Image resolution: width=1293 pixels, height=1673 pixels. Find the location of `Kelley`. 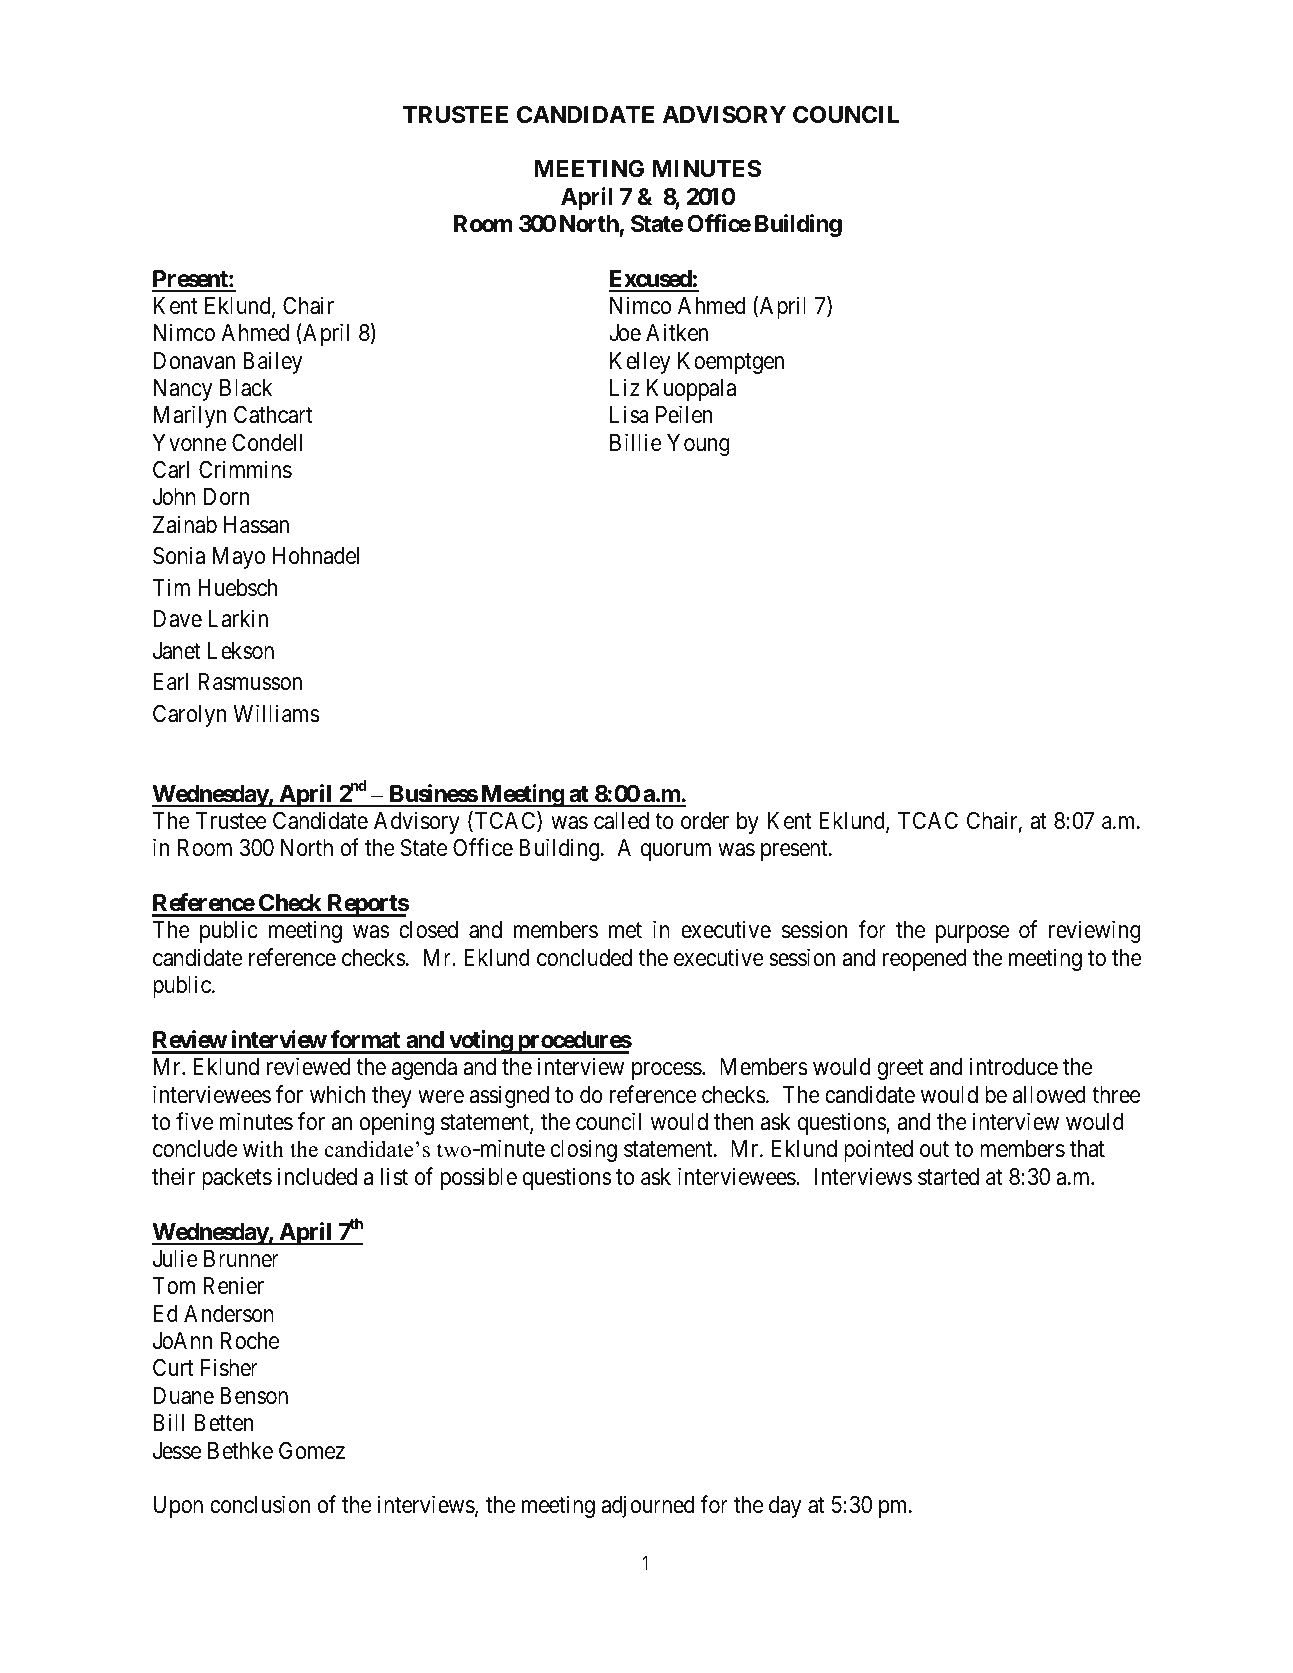

Kelley is located at coordinates (640, 363).
